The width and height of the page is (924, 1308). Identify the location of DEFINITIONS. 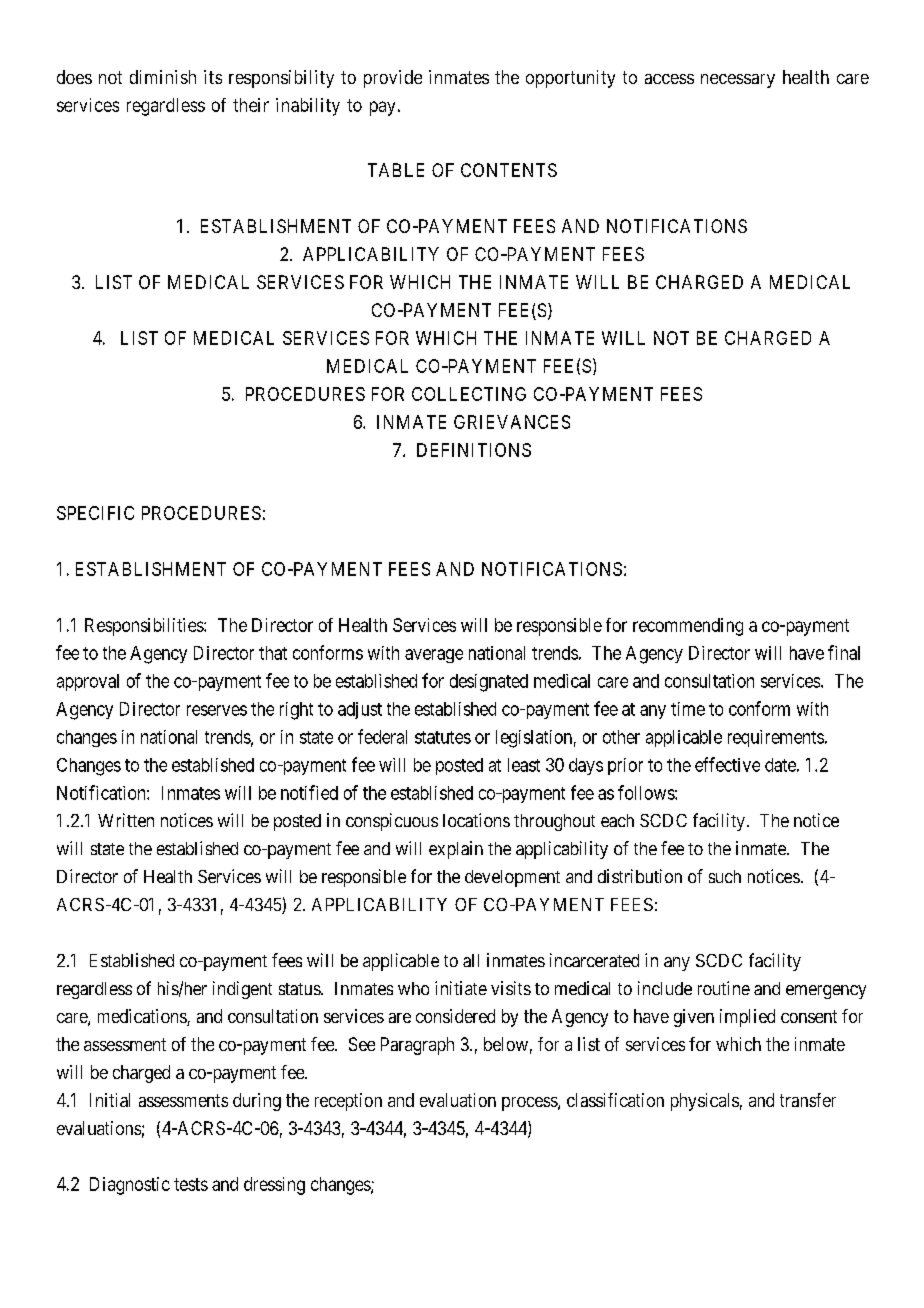
(474, 450).
